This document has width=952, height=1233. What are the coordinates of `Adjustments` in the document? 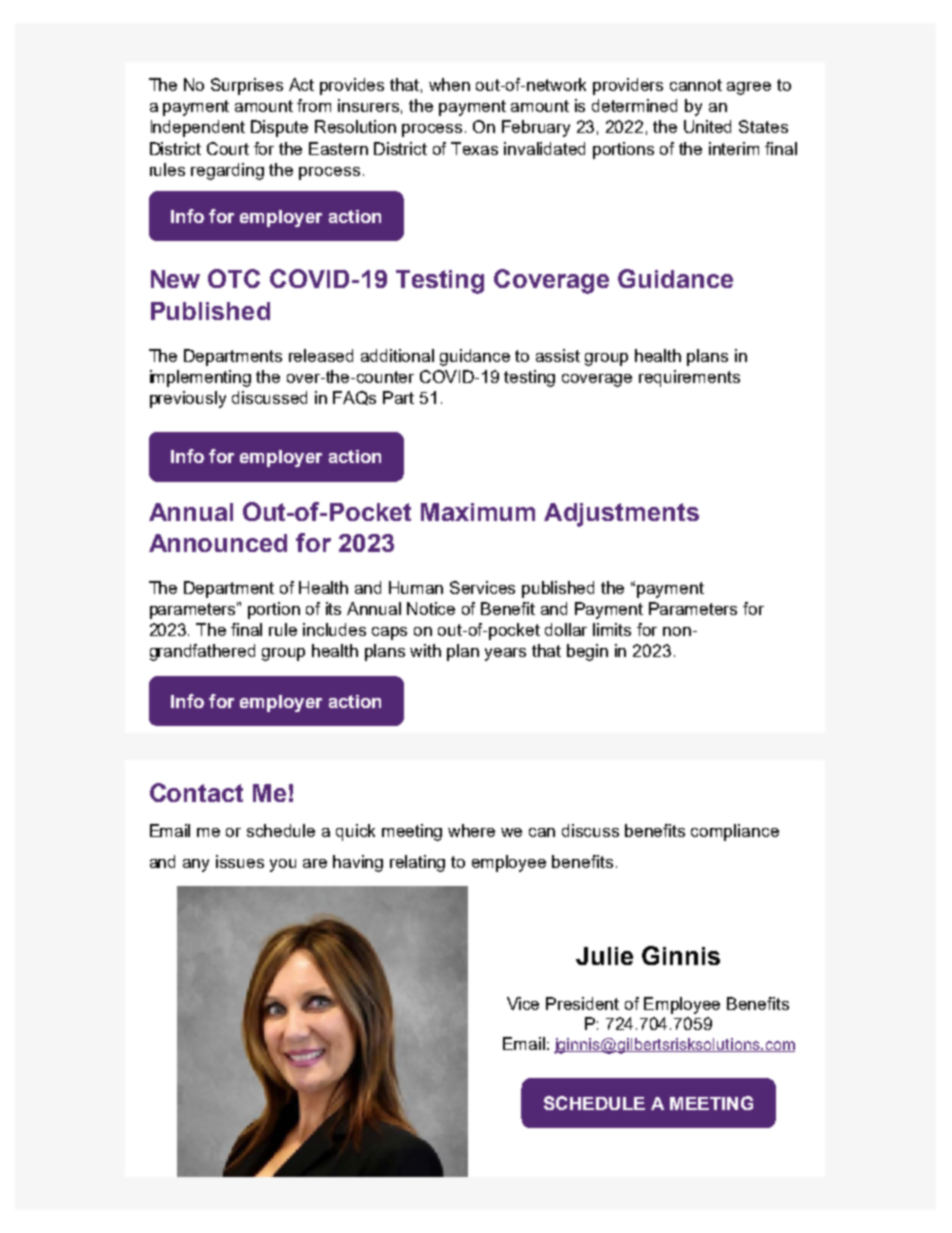 It's located at (621, 515).
